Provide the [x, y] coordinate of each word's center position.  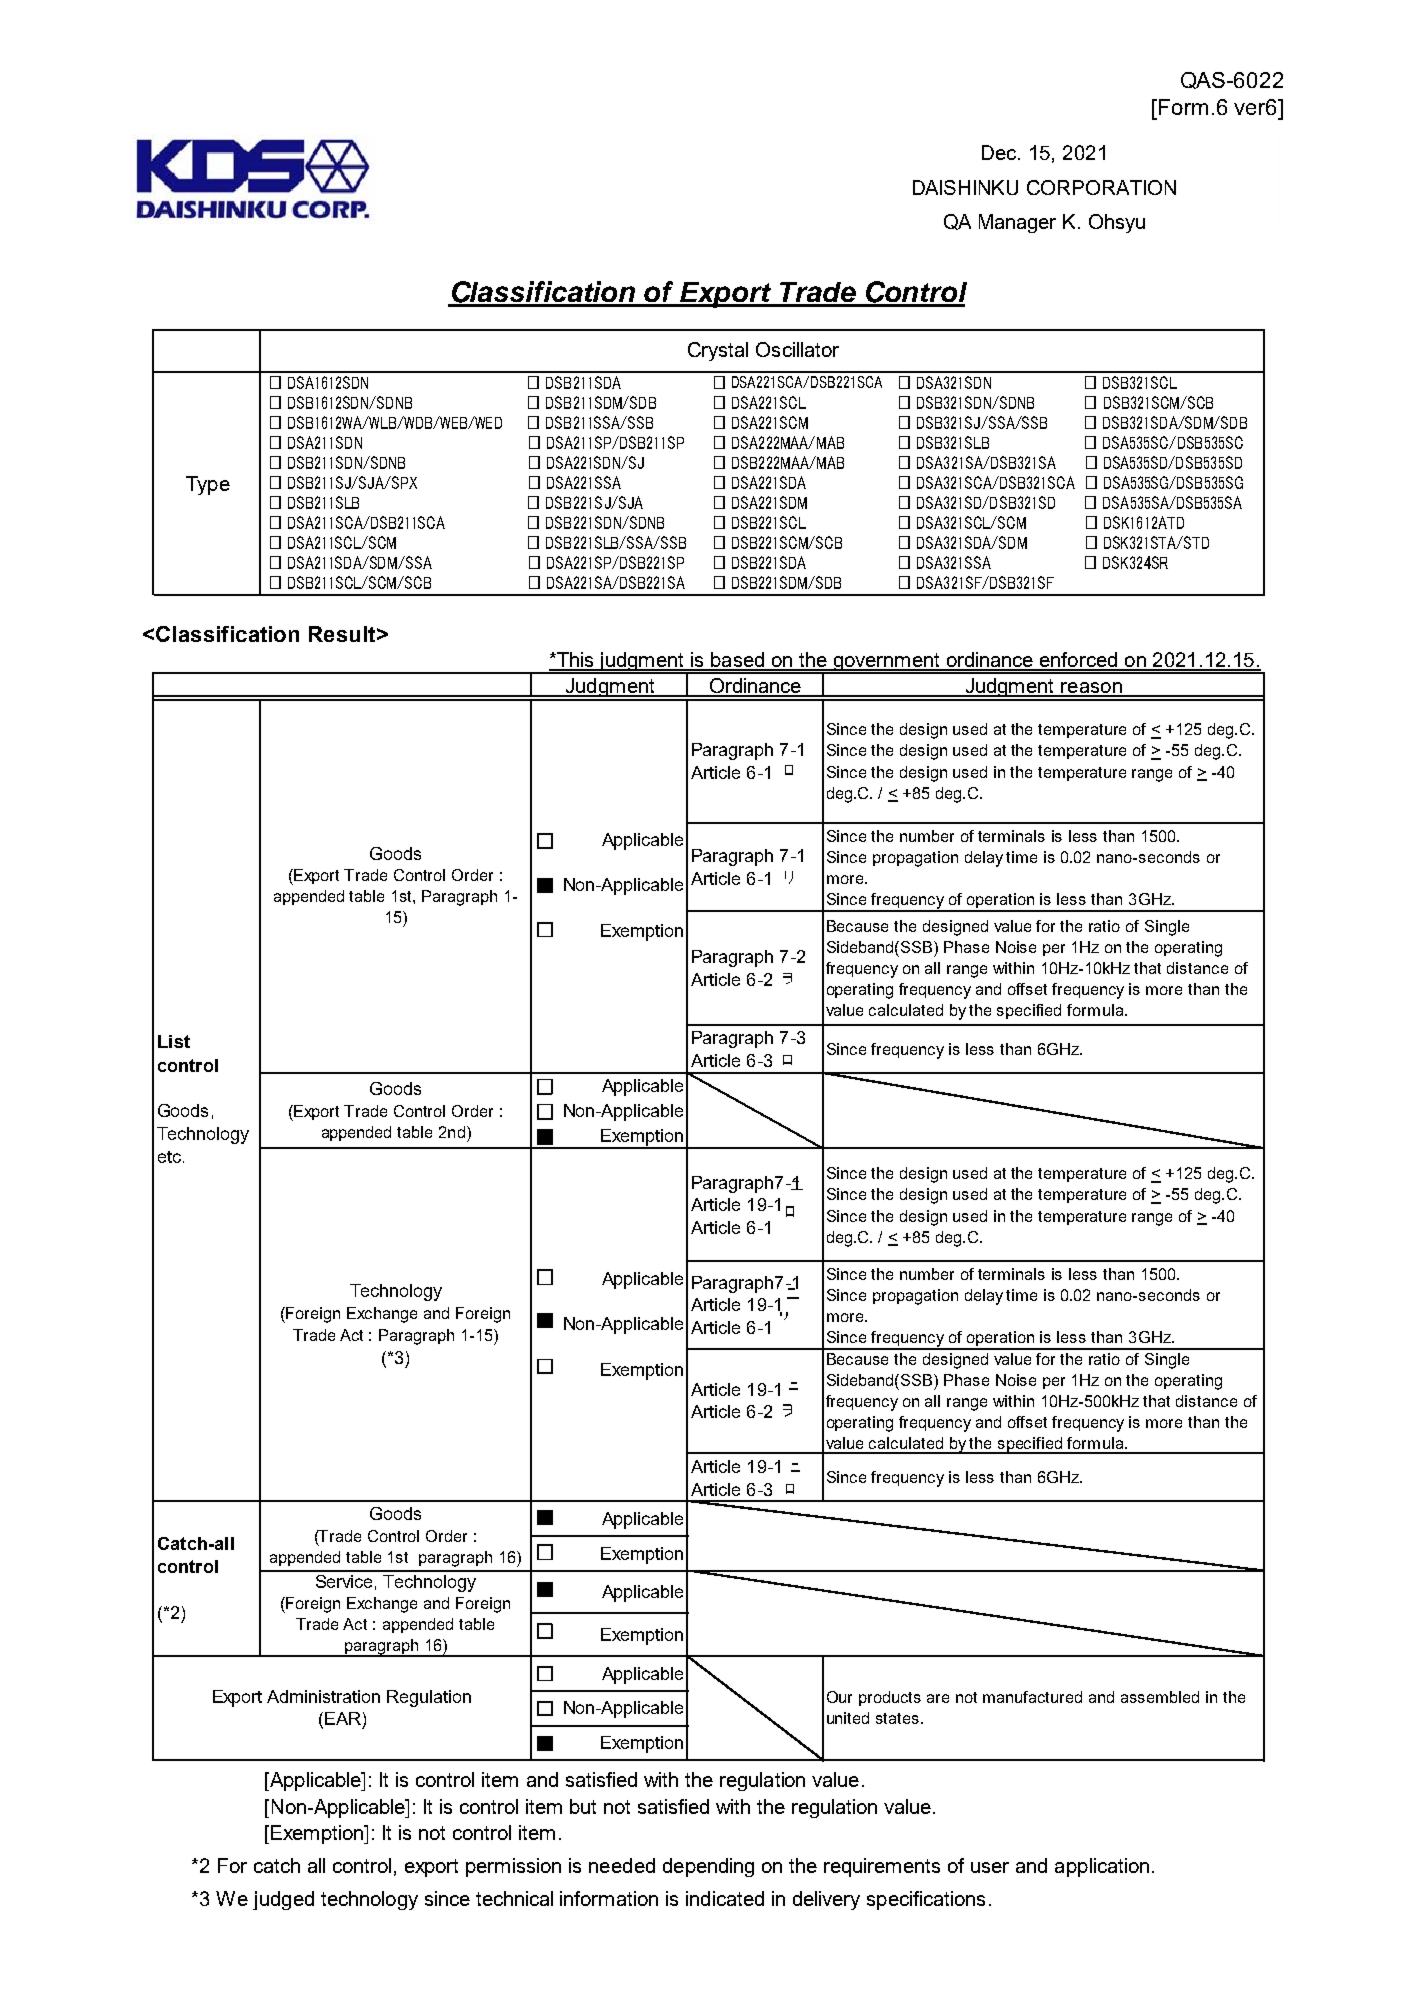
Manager [1017, 223]
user [990, 1867]
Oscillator [797, 349]
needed [622, 1865]
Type [208, 485]
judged [283, 1900]
